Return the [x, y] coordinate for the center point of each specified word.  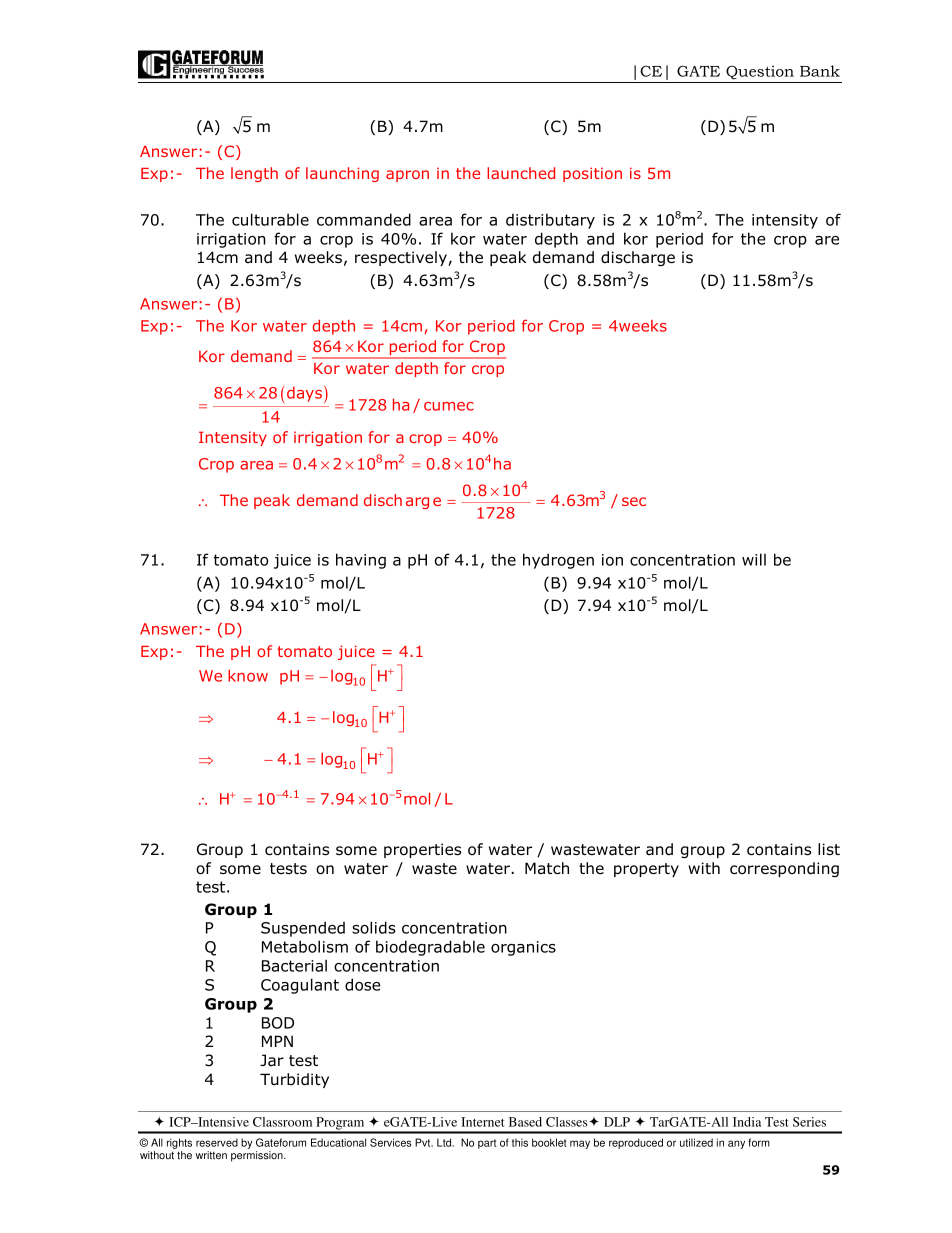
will [754, 559]
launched [521, 173]
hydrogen [558, 561]
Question [760, 72]
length [254, 174]
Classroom [282, 1122]
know [248, 675]
